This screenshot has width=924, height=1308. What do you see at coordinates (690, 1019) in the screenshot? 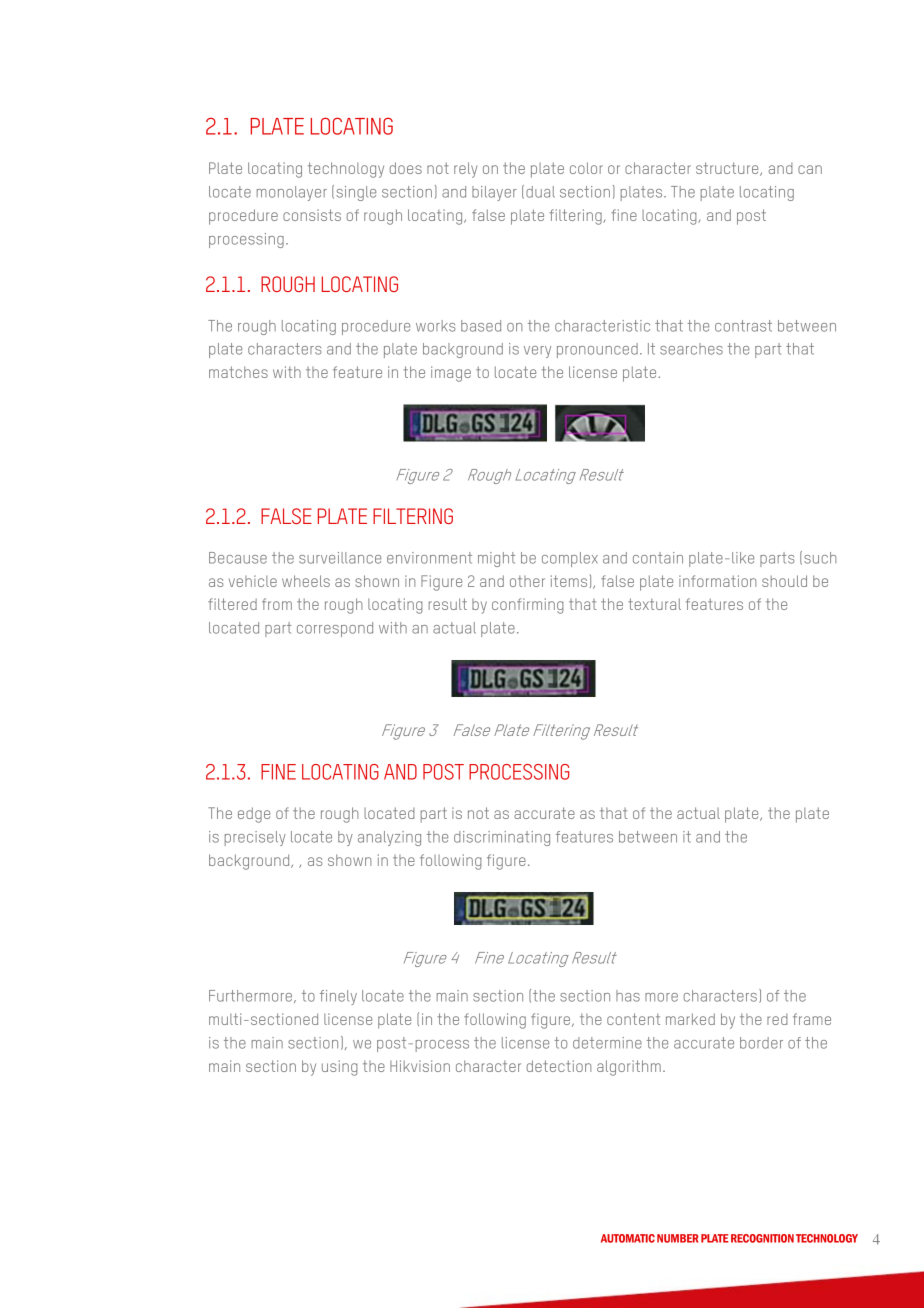
I see `marked` at bounding box center [690, 1019].
